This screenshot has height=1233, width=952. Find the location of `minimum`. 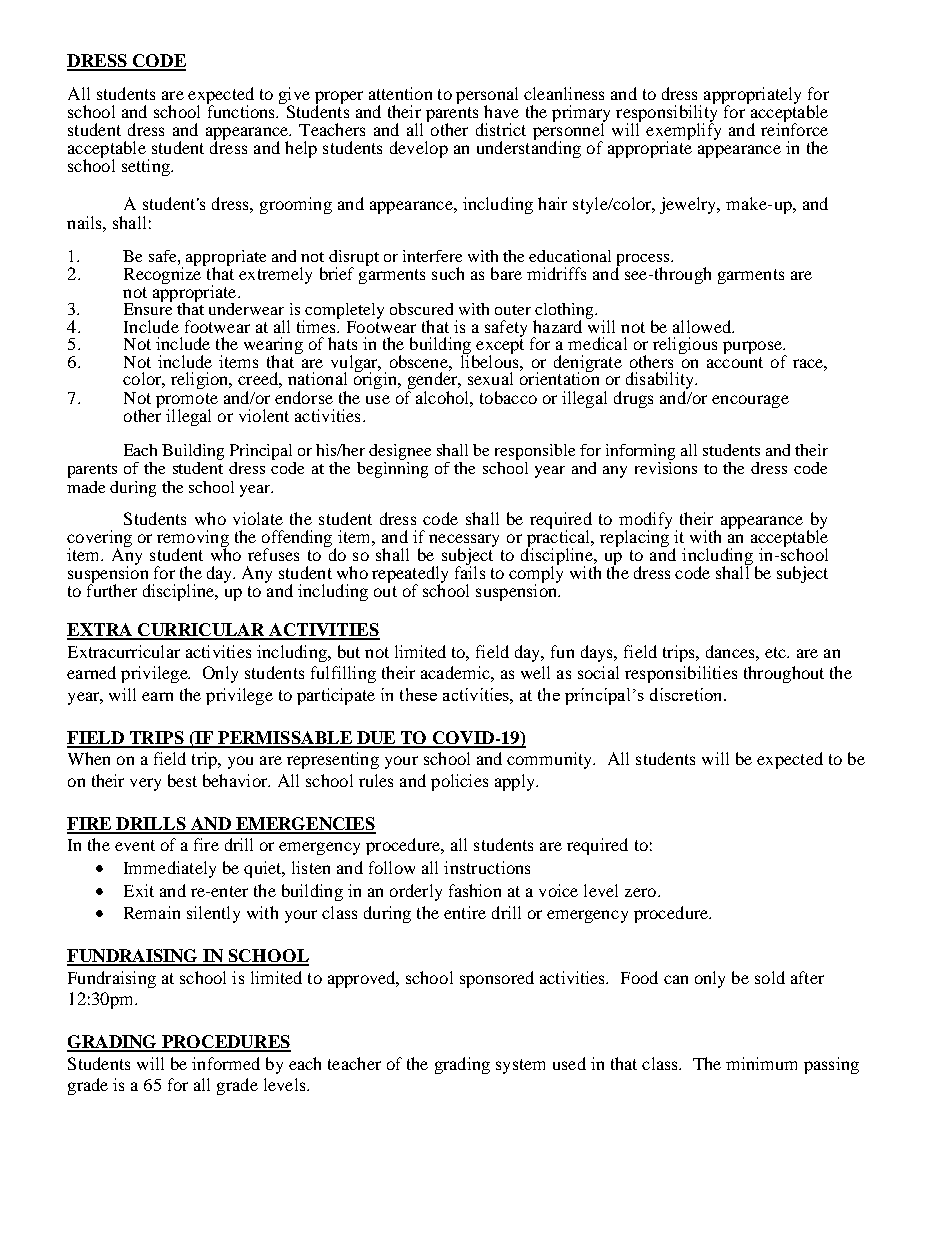

minimum is located at coordinates (761, 1063).
